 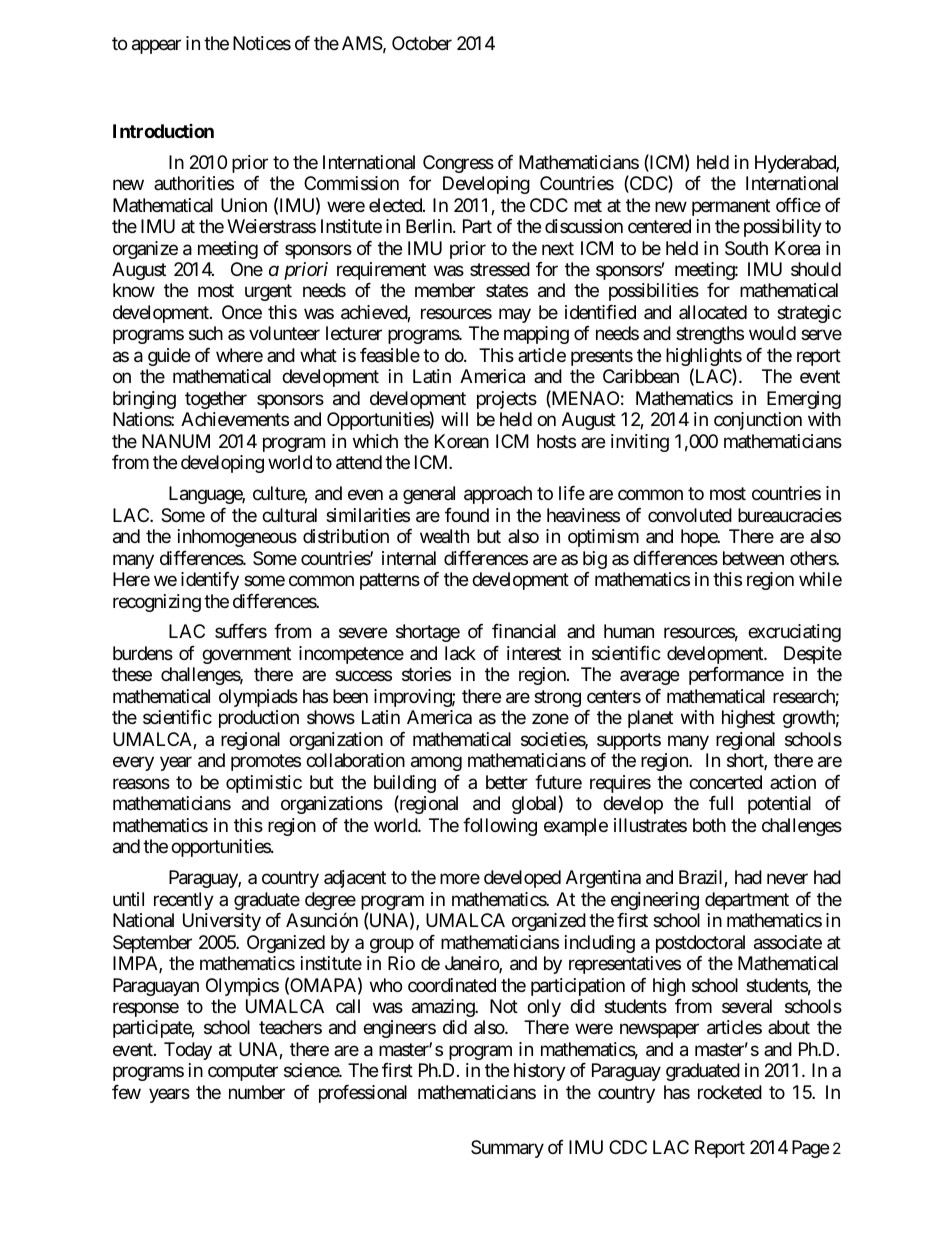 I want to click on rocketed, so click(x=730, y=1092).
